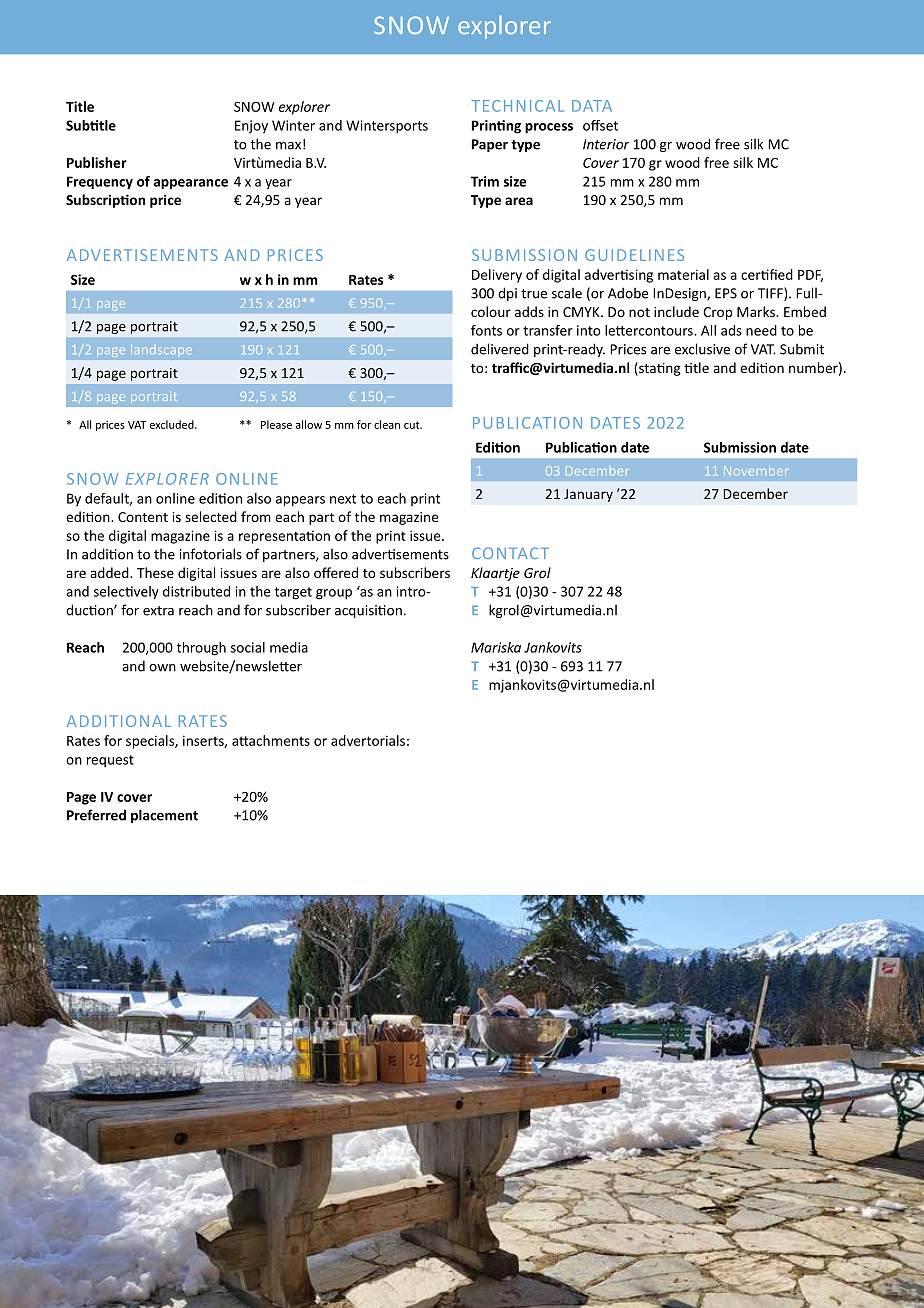  I want to click on Interior, so click(606, 144).
